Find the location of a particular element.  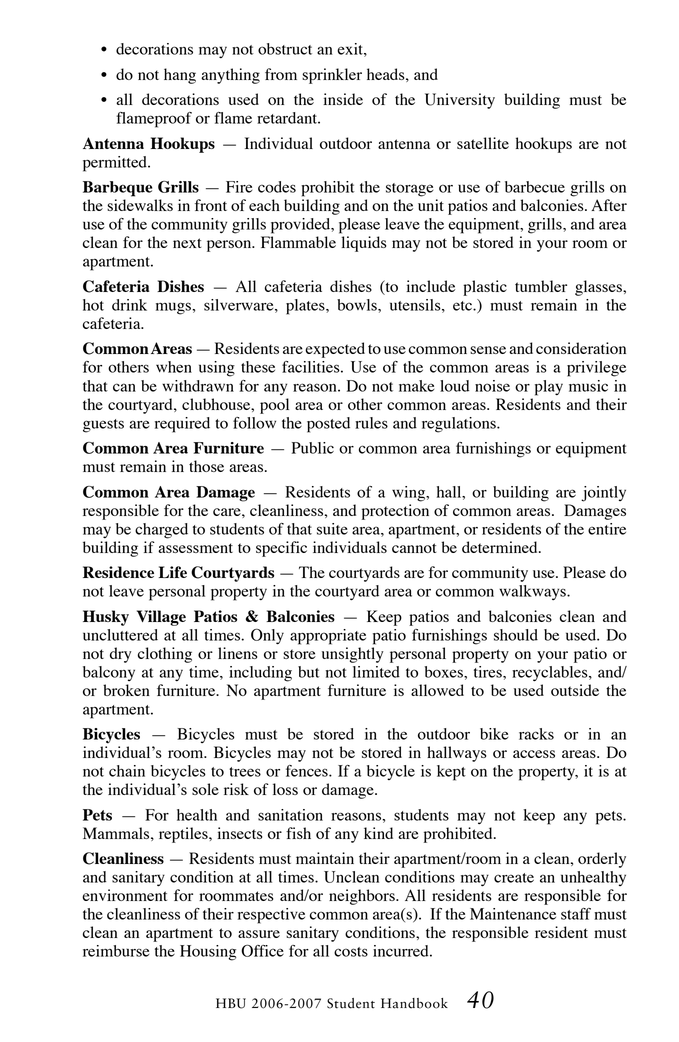

suite is located at coordinates (332, 529).
